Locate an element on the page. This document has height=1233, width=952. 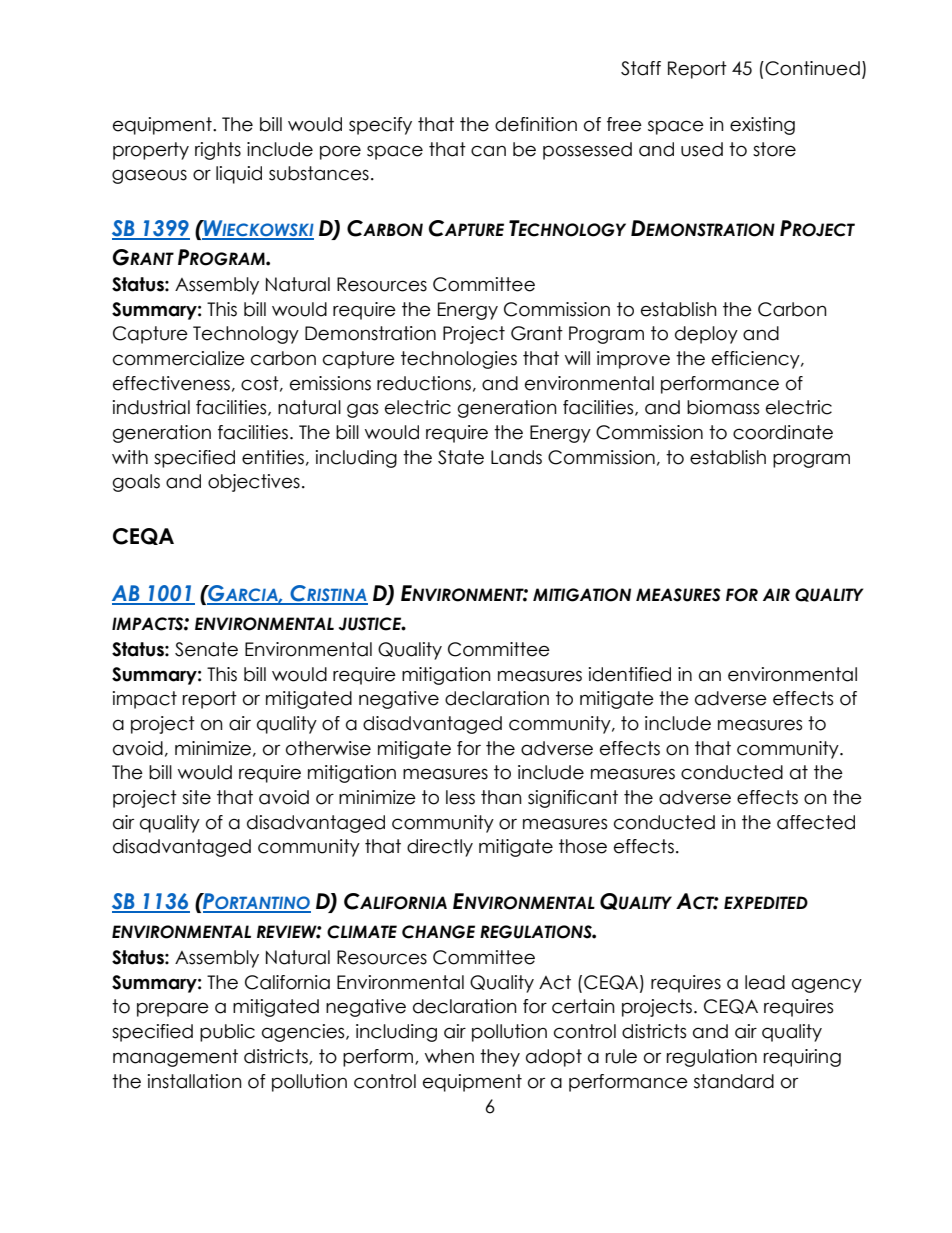
identified is located at coordinates (630, 674).
